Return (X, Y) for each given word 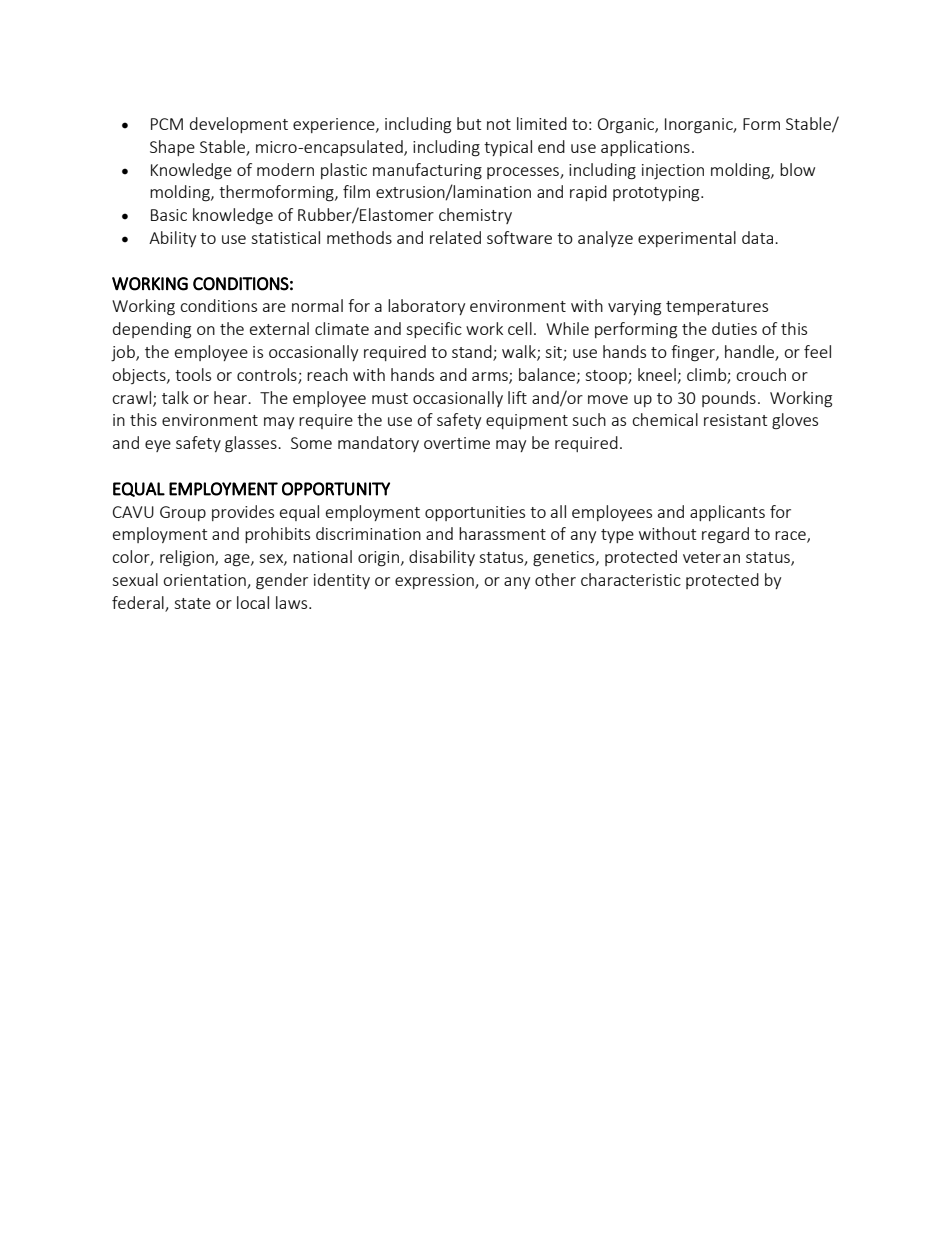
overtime (457, 443)
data (759, 237)
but (469, 123)
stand (473, 353)
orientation (205, 581)
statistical (285, 237)
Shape (172, 148)
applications (645, 148)
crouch (761, 374)
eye (158, 446)
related (455, 237)
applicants (727, 513)
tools (193, 374)
